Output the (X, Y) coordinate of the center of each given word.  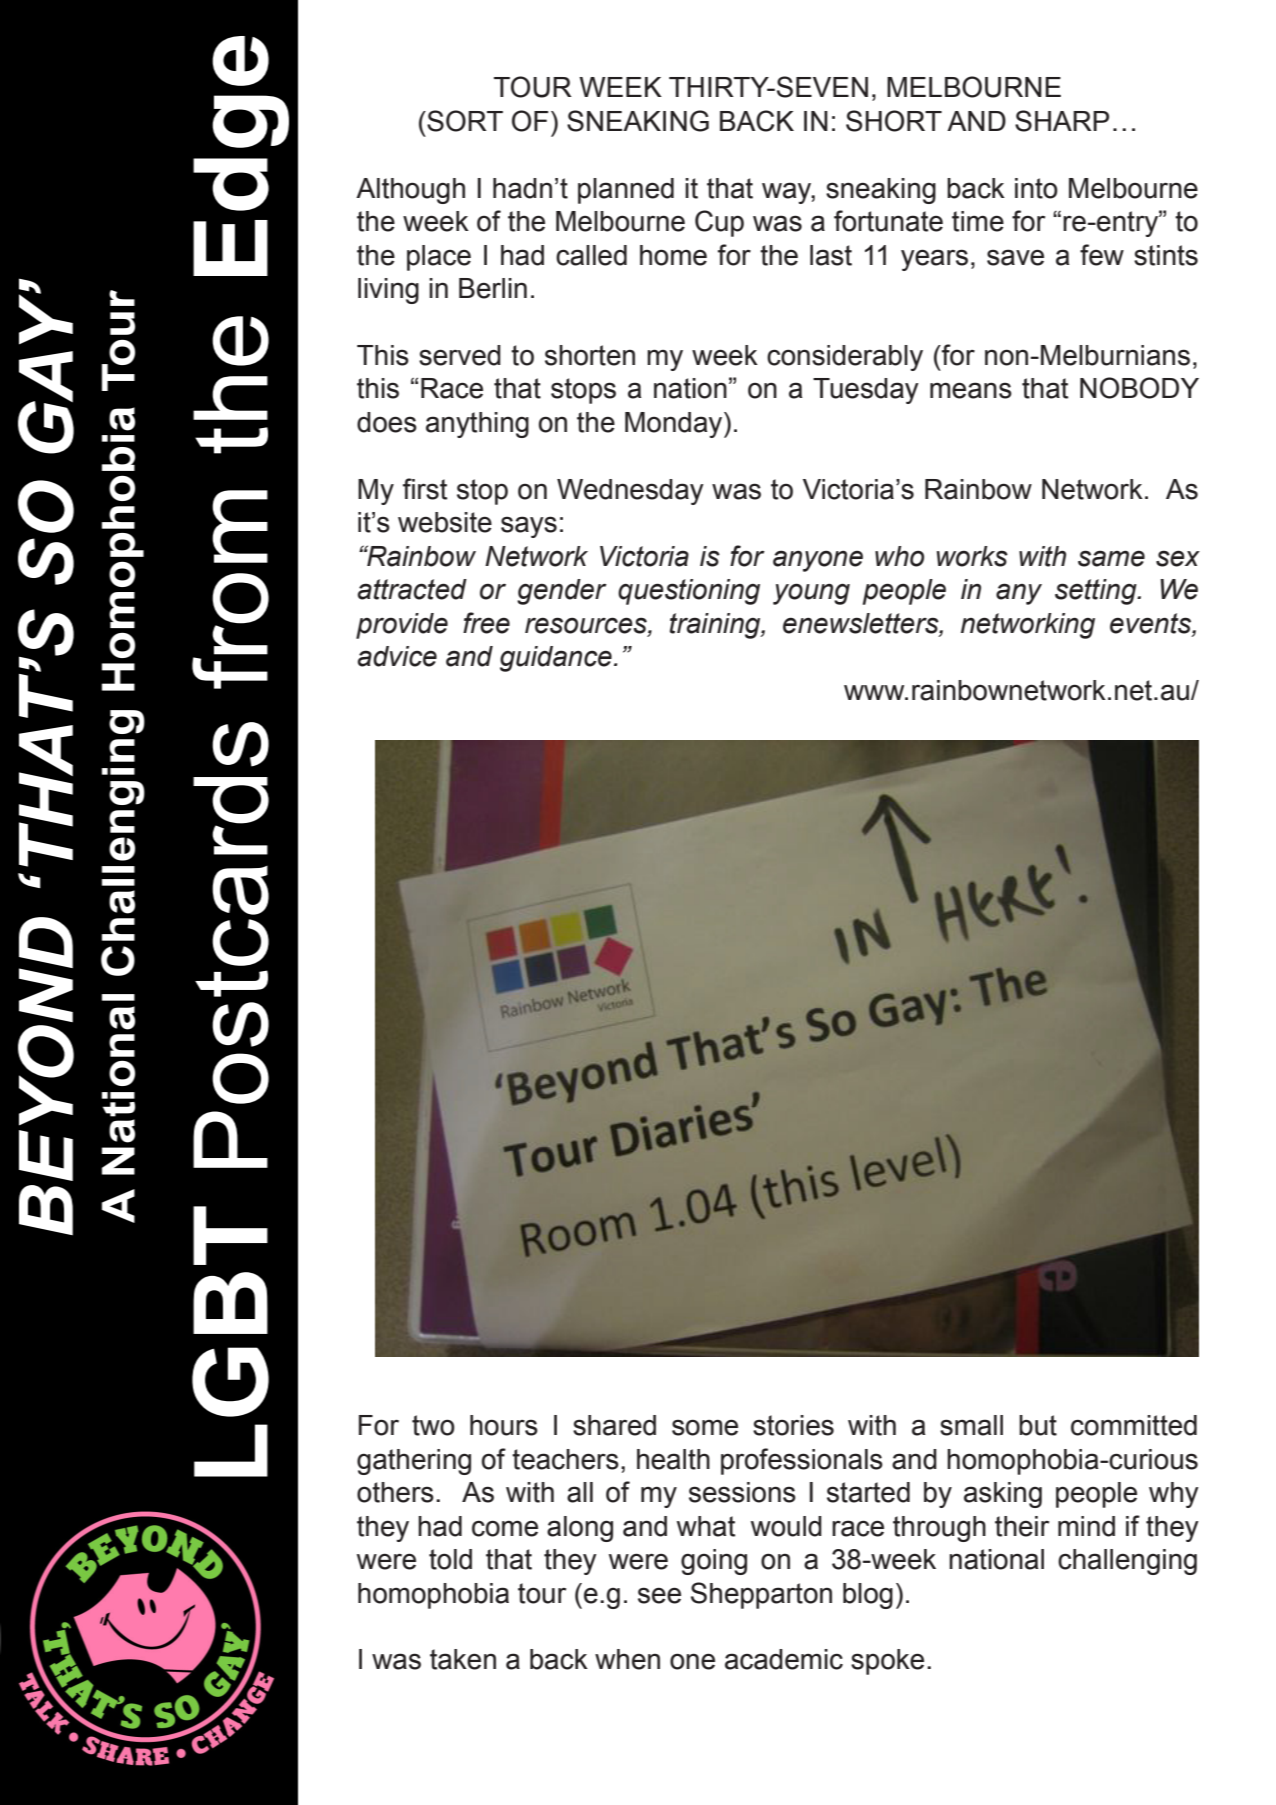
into (1036, 188)
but (1038, 1425)
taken (463, 1659)
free (486, 623)
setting (1097, 592)
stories (793, 1425)
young (811, 594)
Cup (719, 223)
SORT (464, 121)
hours (504, 1425)
